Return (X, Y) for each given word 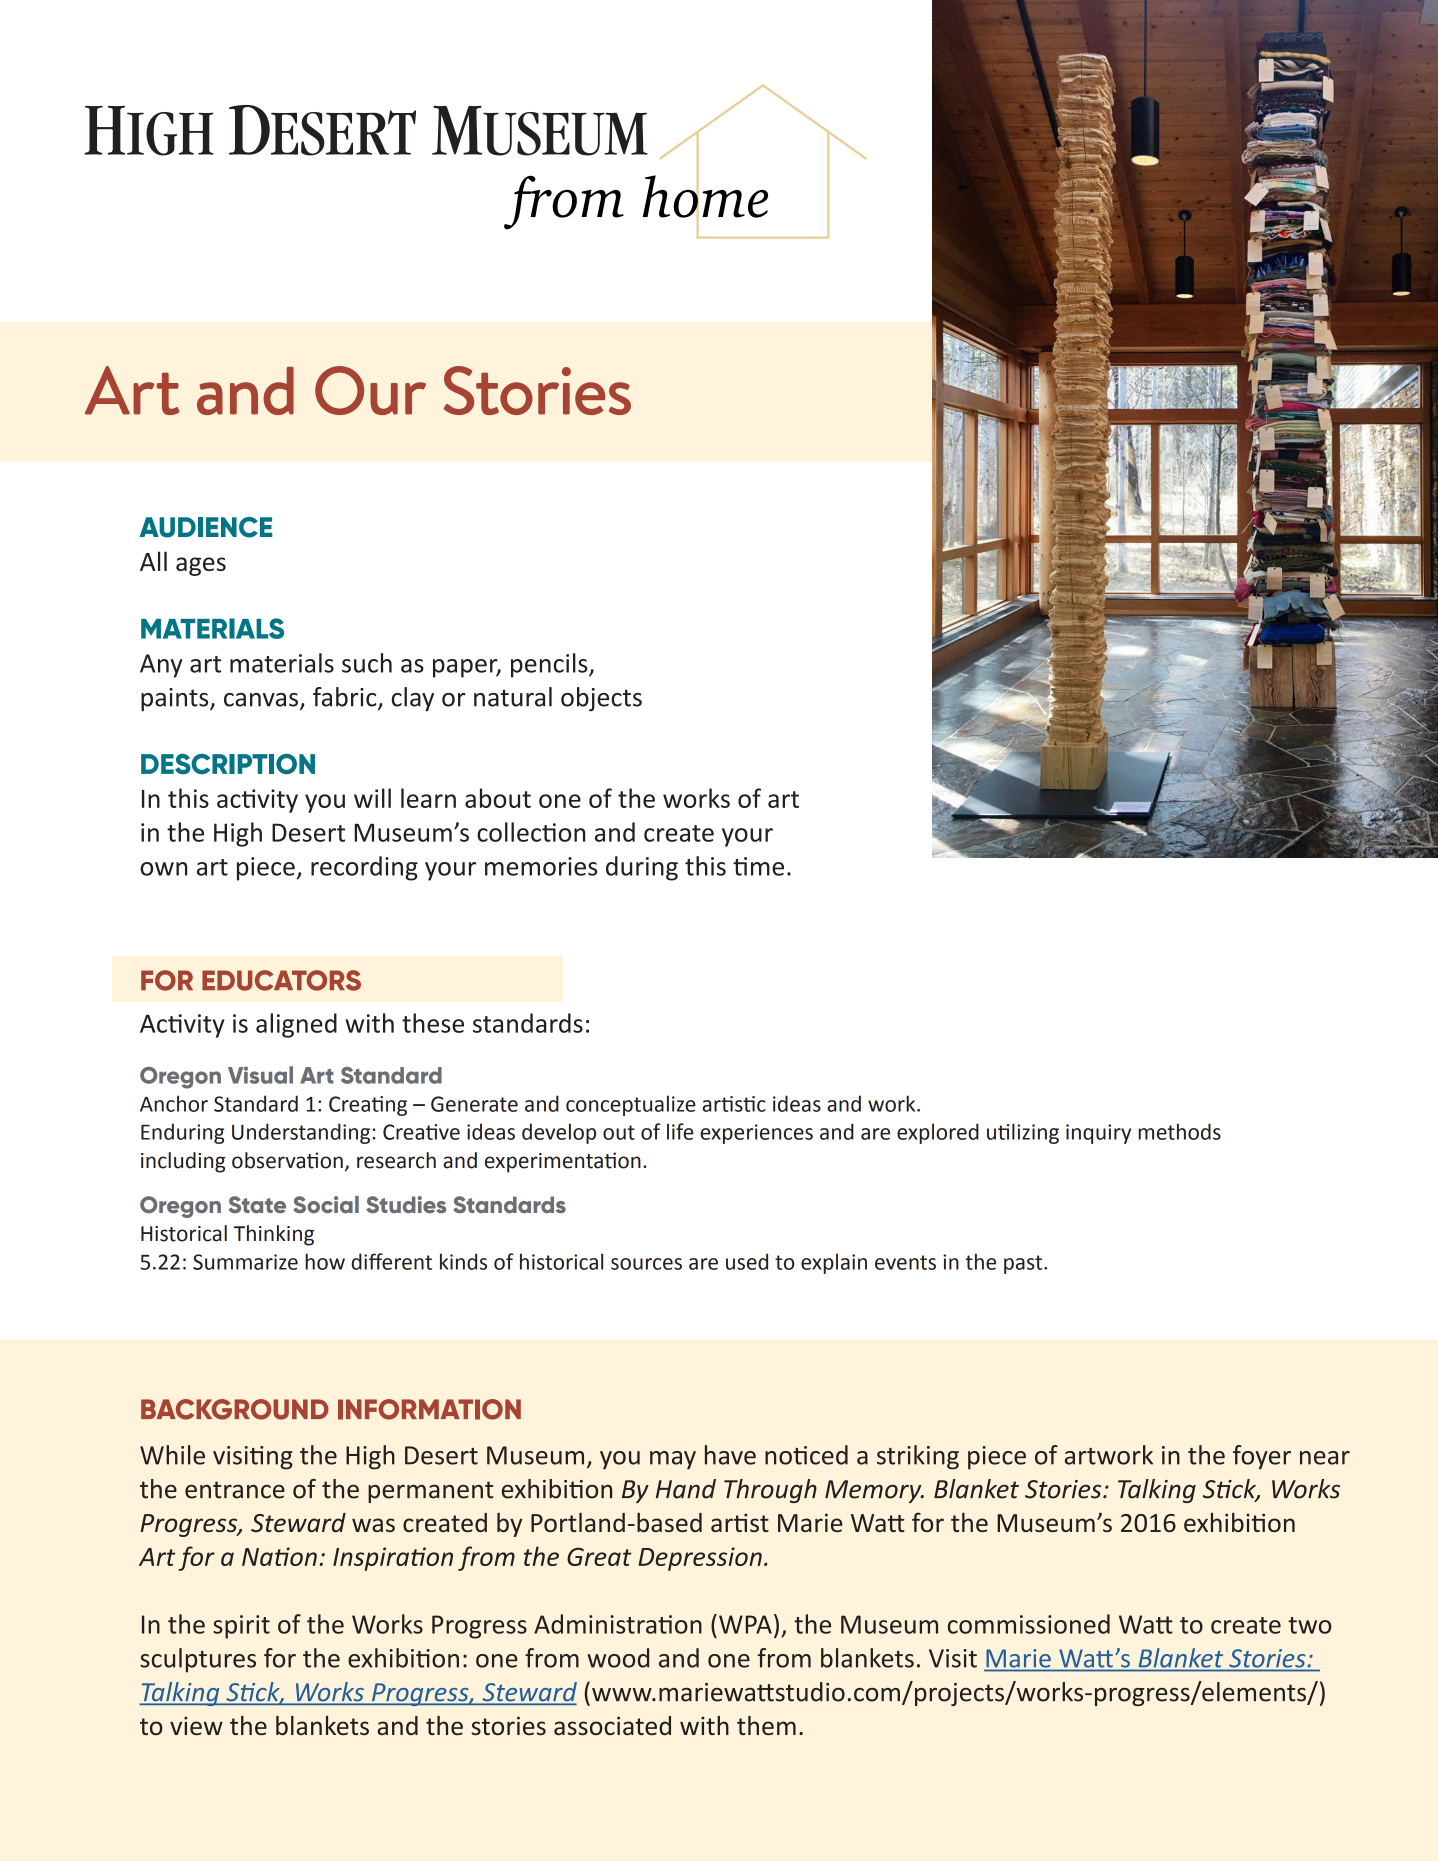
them (766, 1725)
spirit (241, 1627)
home (705, 196)
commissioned (1029, 1624)
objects (601, 699)
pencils (550, 665)
